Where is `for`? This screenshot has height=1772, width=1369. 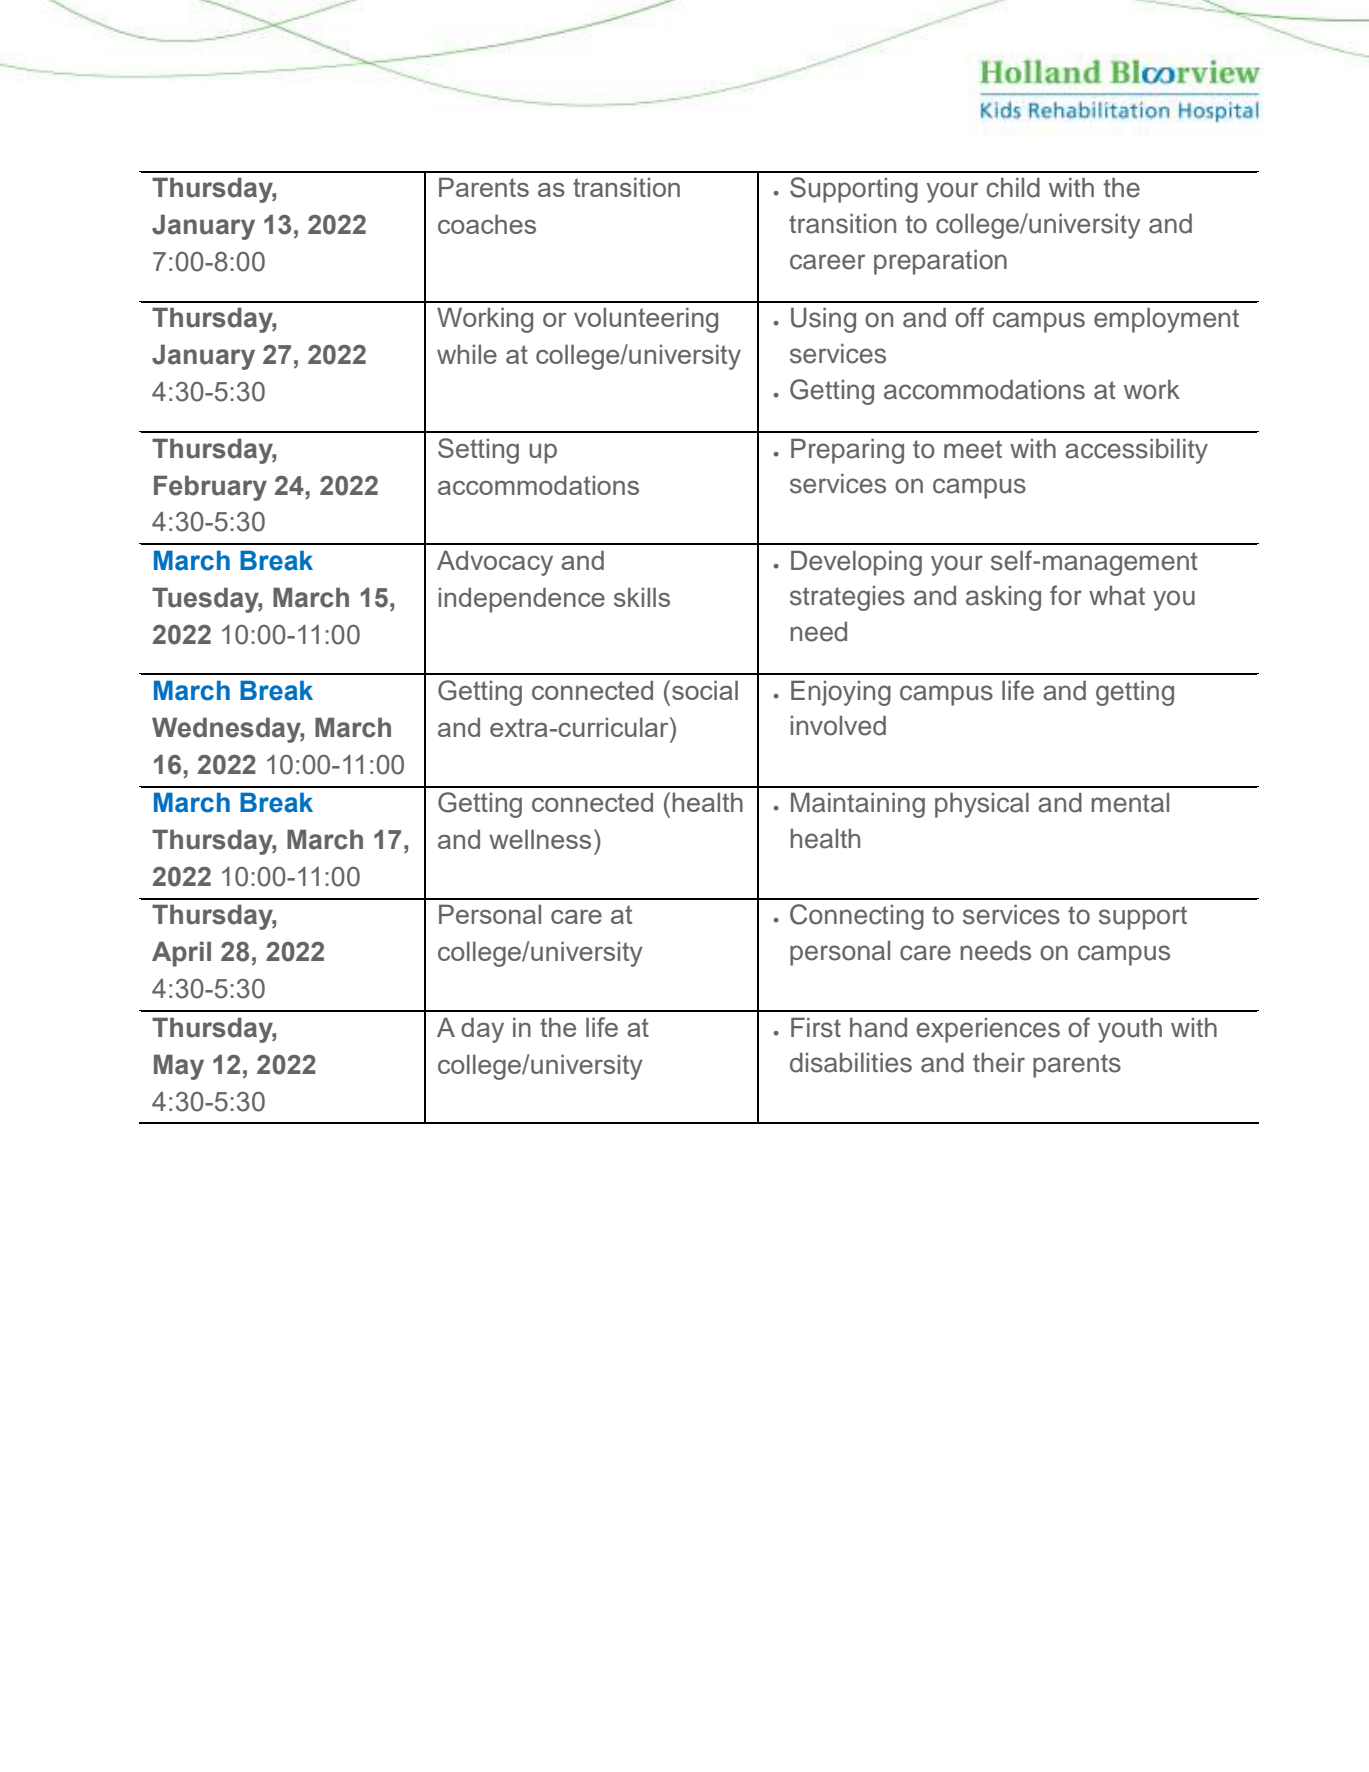
for is located at coordinates (1066, 595).
